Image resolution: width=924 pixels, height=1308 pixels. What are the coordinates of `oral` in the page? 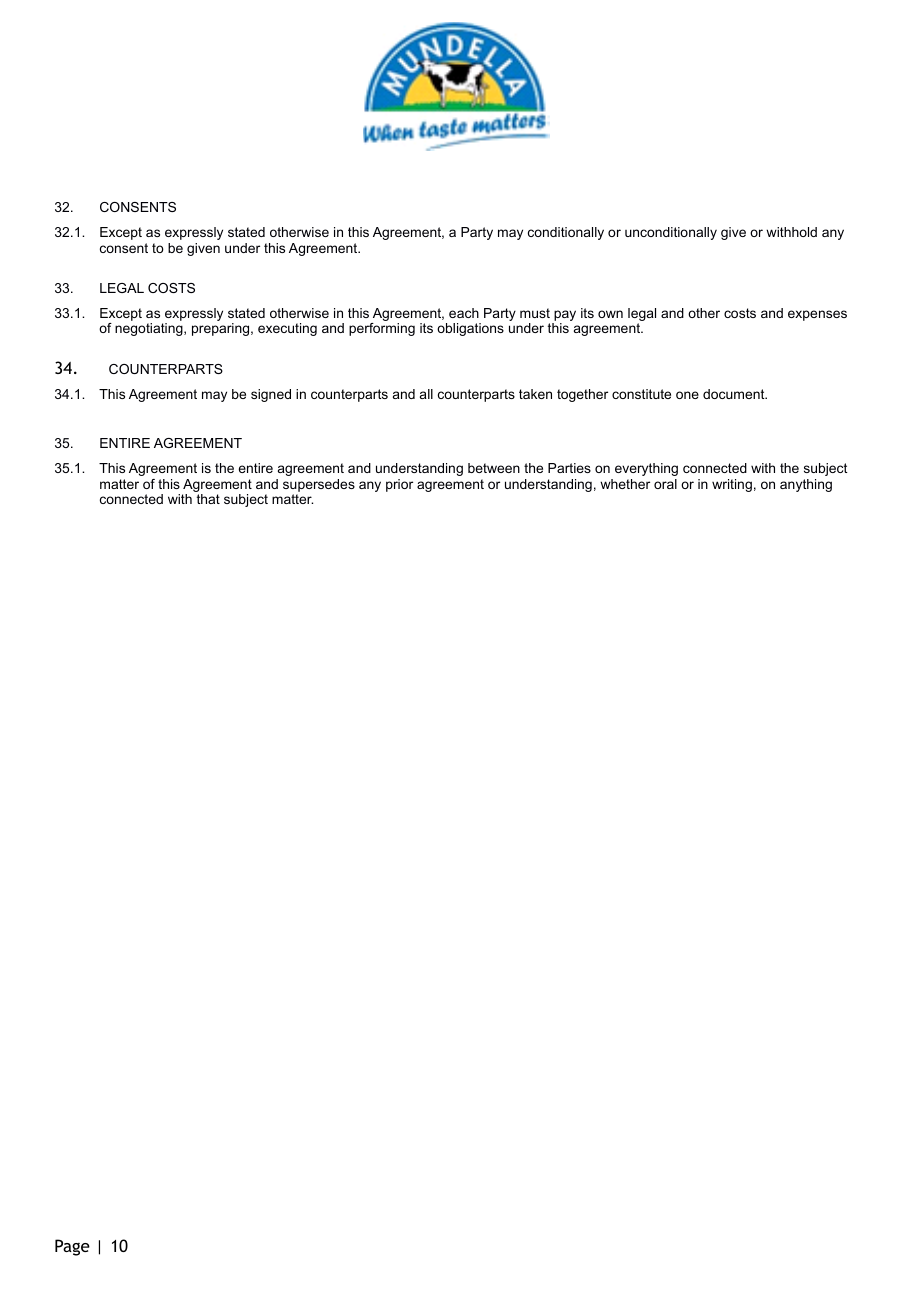 It's located at (665, 484).
